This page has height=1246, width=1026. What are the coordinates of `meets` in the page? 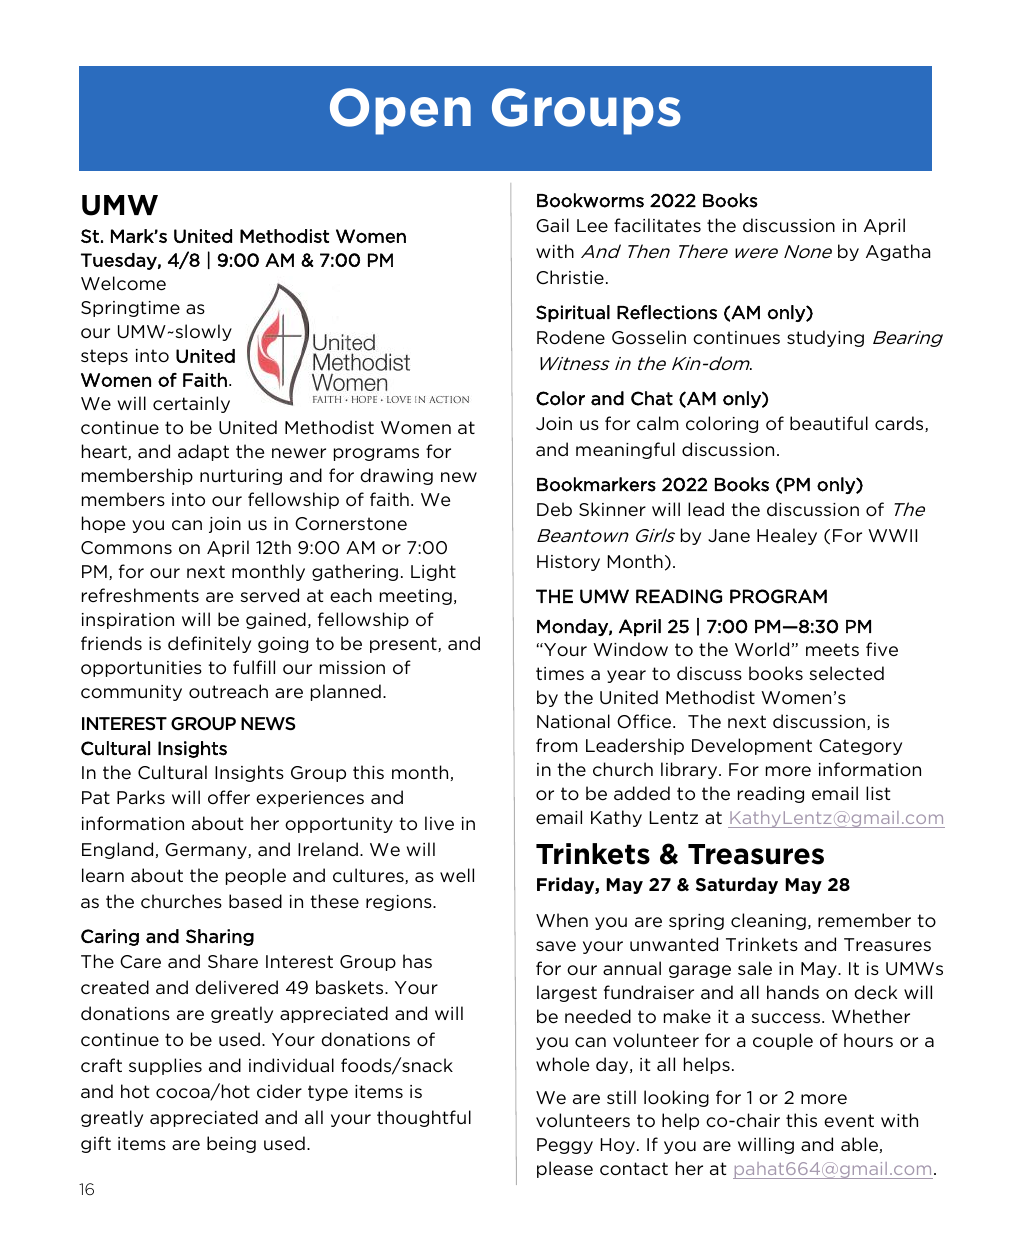 It's located at (832, 650).
